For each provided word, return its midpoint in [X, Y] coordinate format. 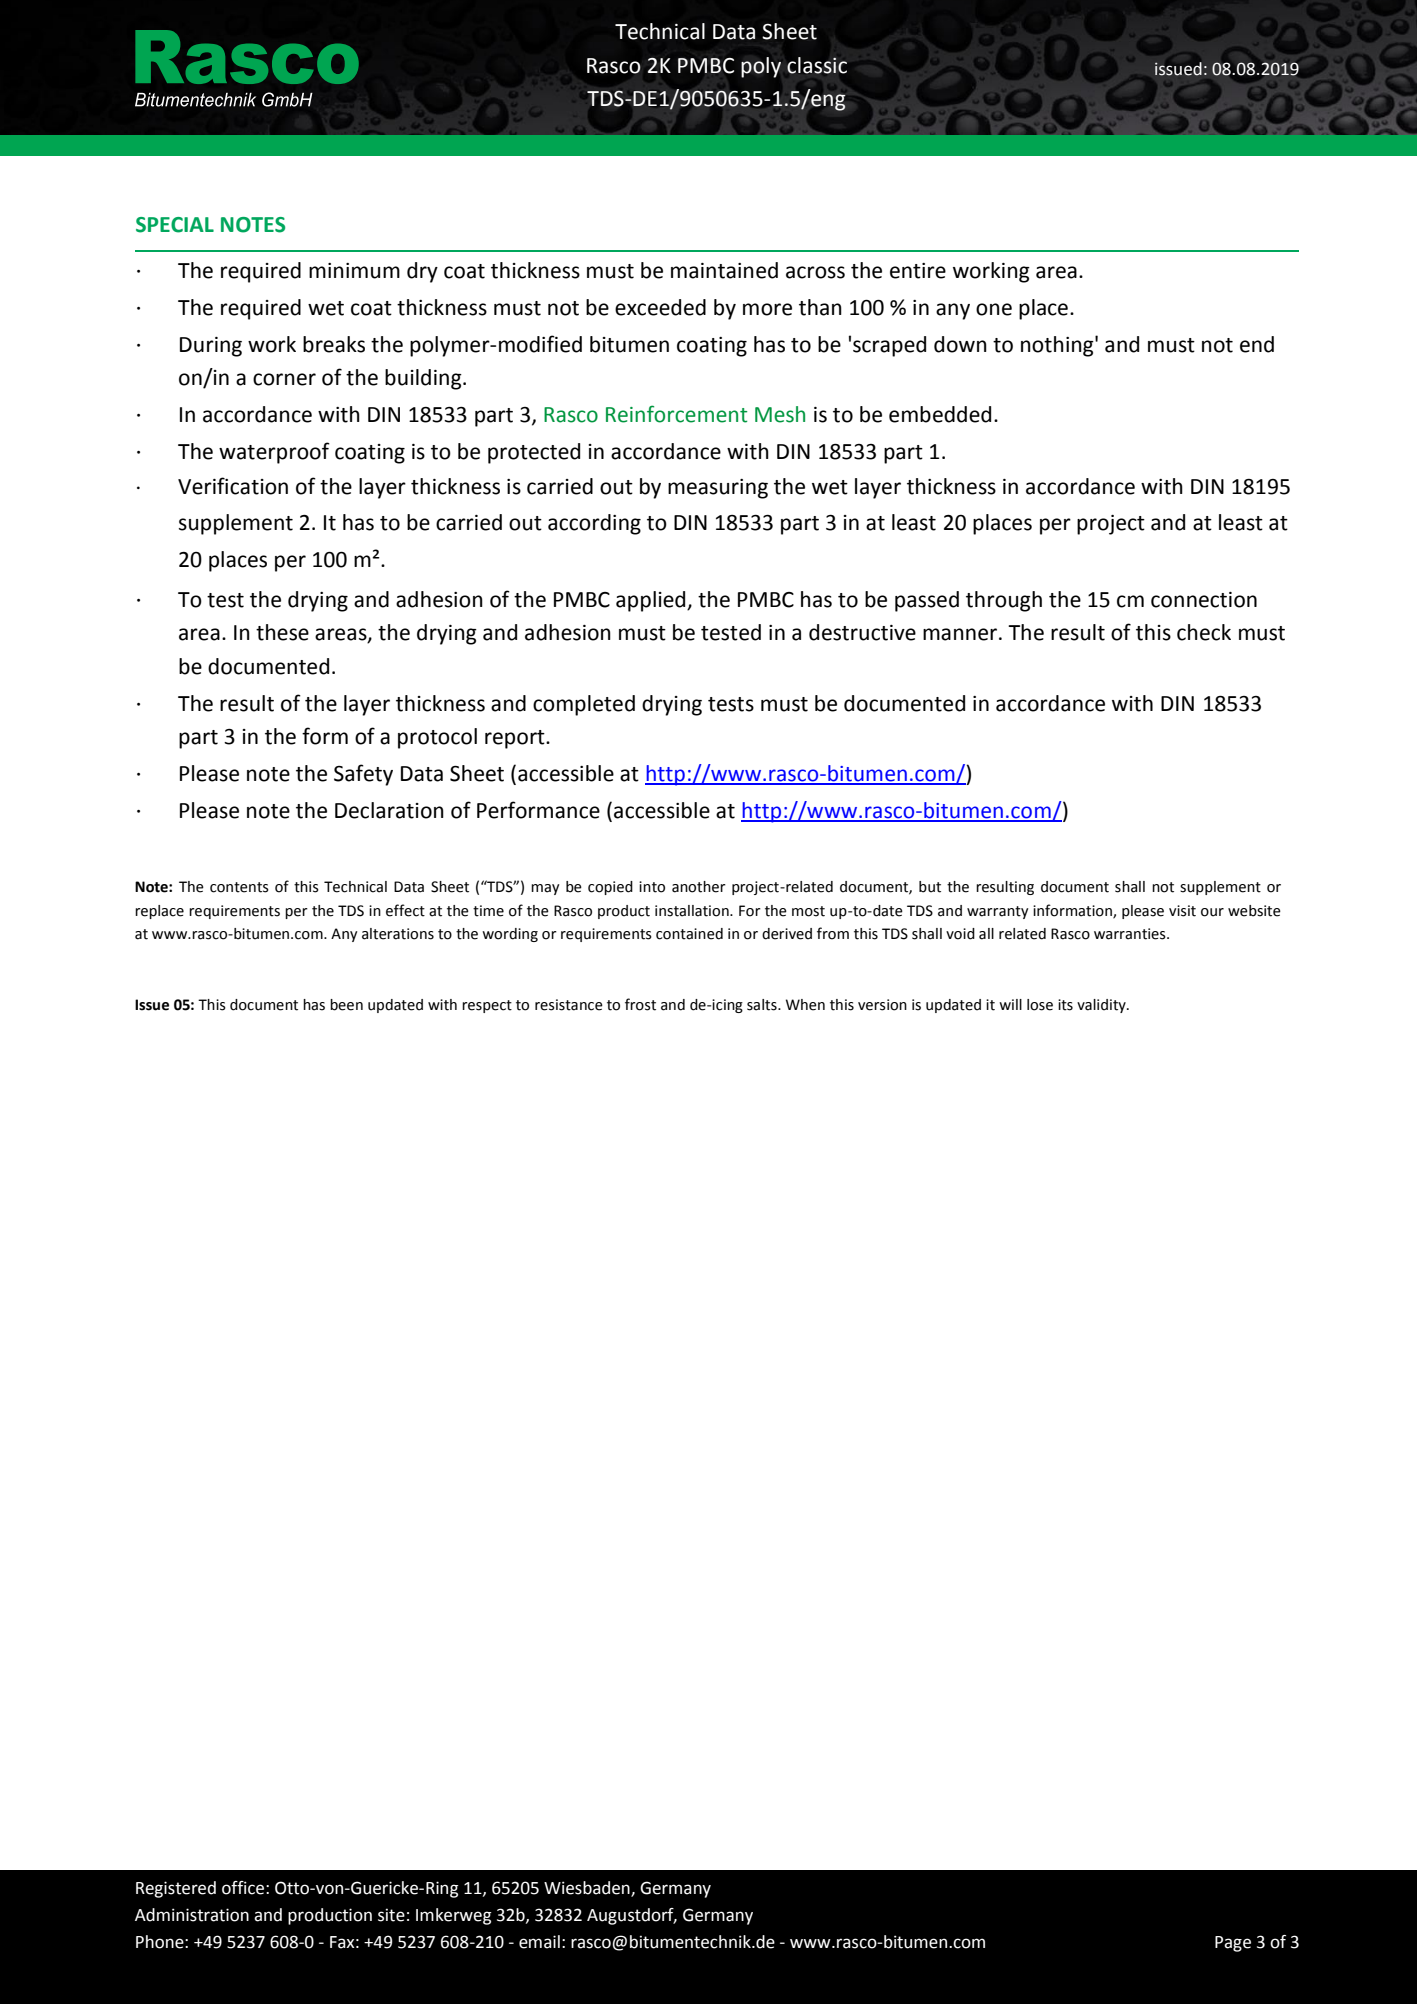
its [1065, 1005]
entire [918, 271]
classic [817, 65]
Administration [192, 1915]
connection [1204, 600]
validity [1102, 1006]
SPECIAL [175, 225]
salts [763, 1005]
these [282, 632]
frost [640, 1004]
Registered [176, 1889]
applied [652, 601]
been [346, 1005]
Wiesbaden [588, 1889]
